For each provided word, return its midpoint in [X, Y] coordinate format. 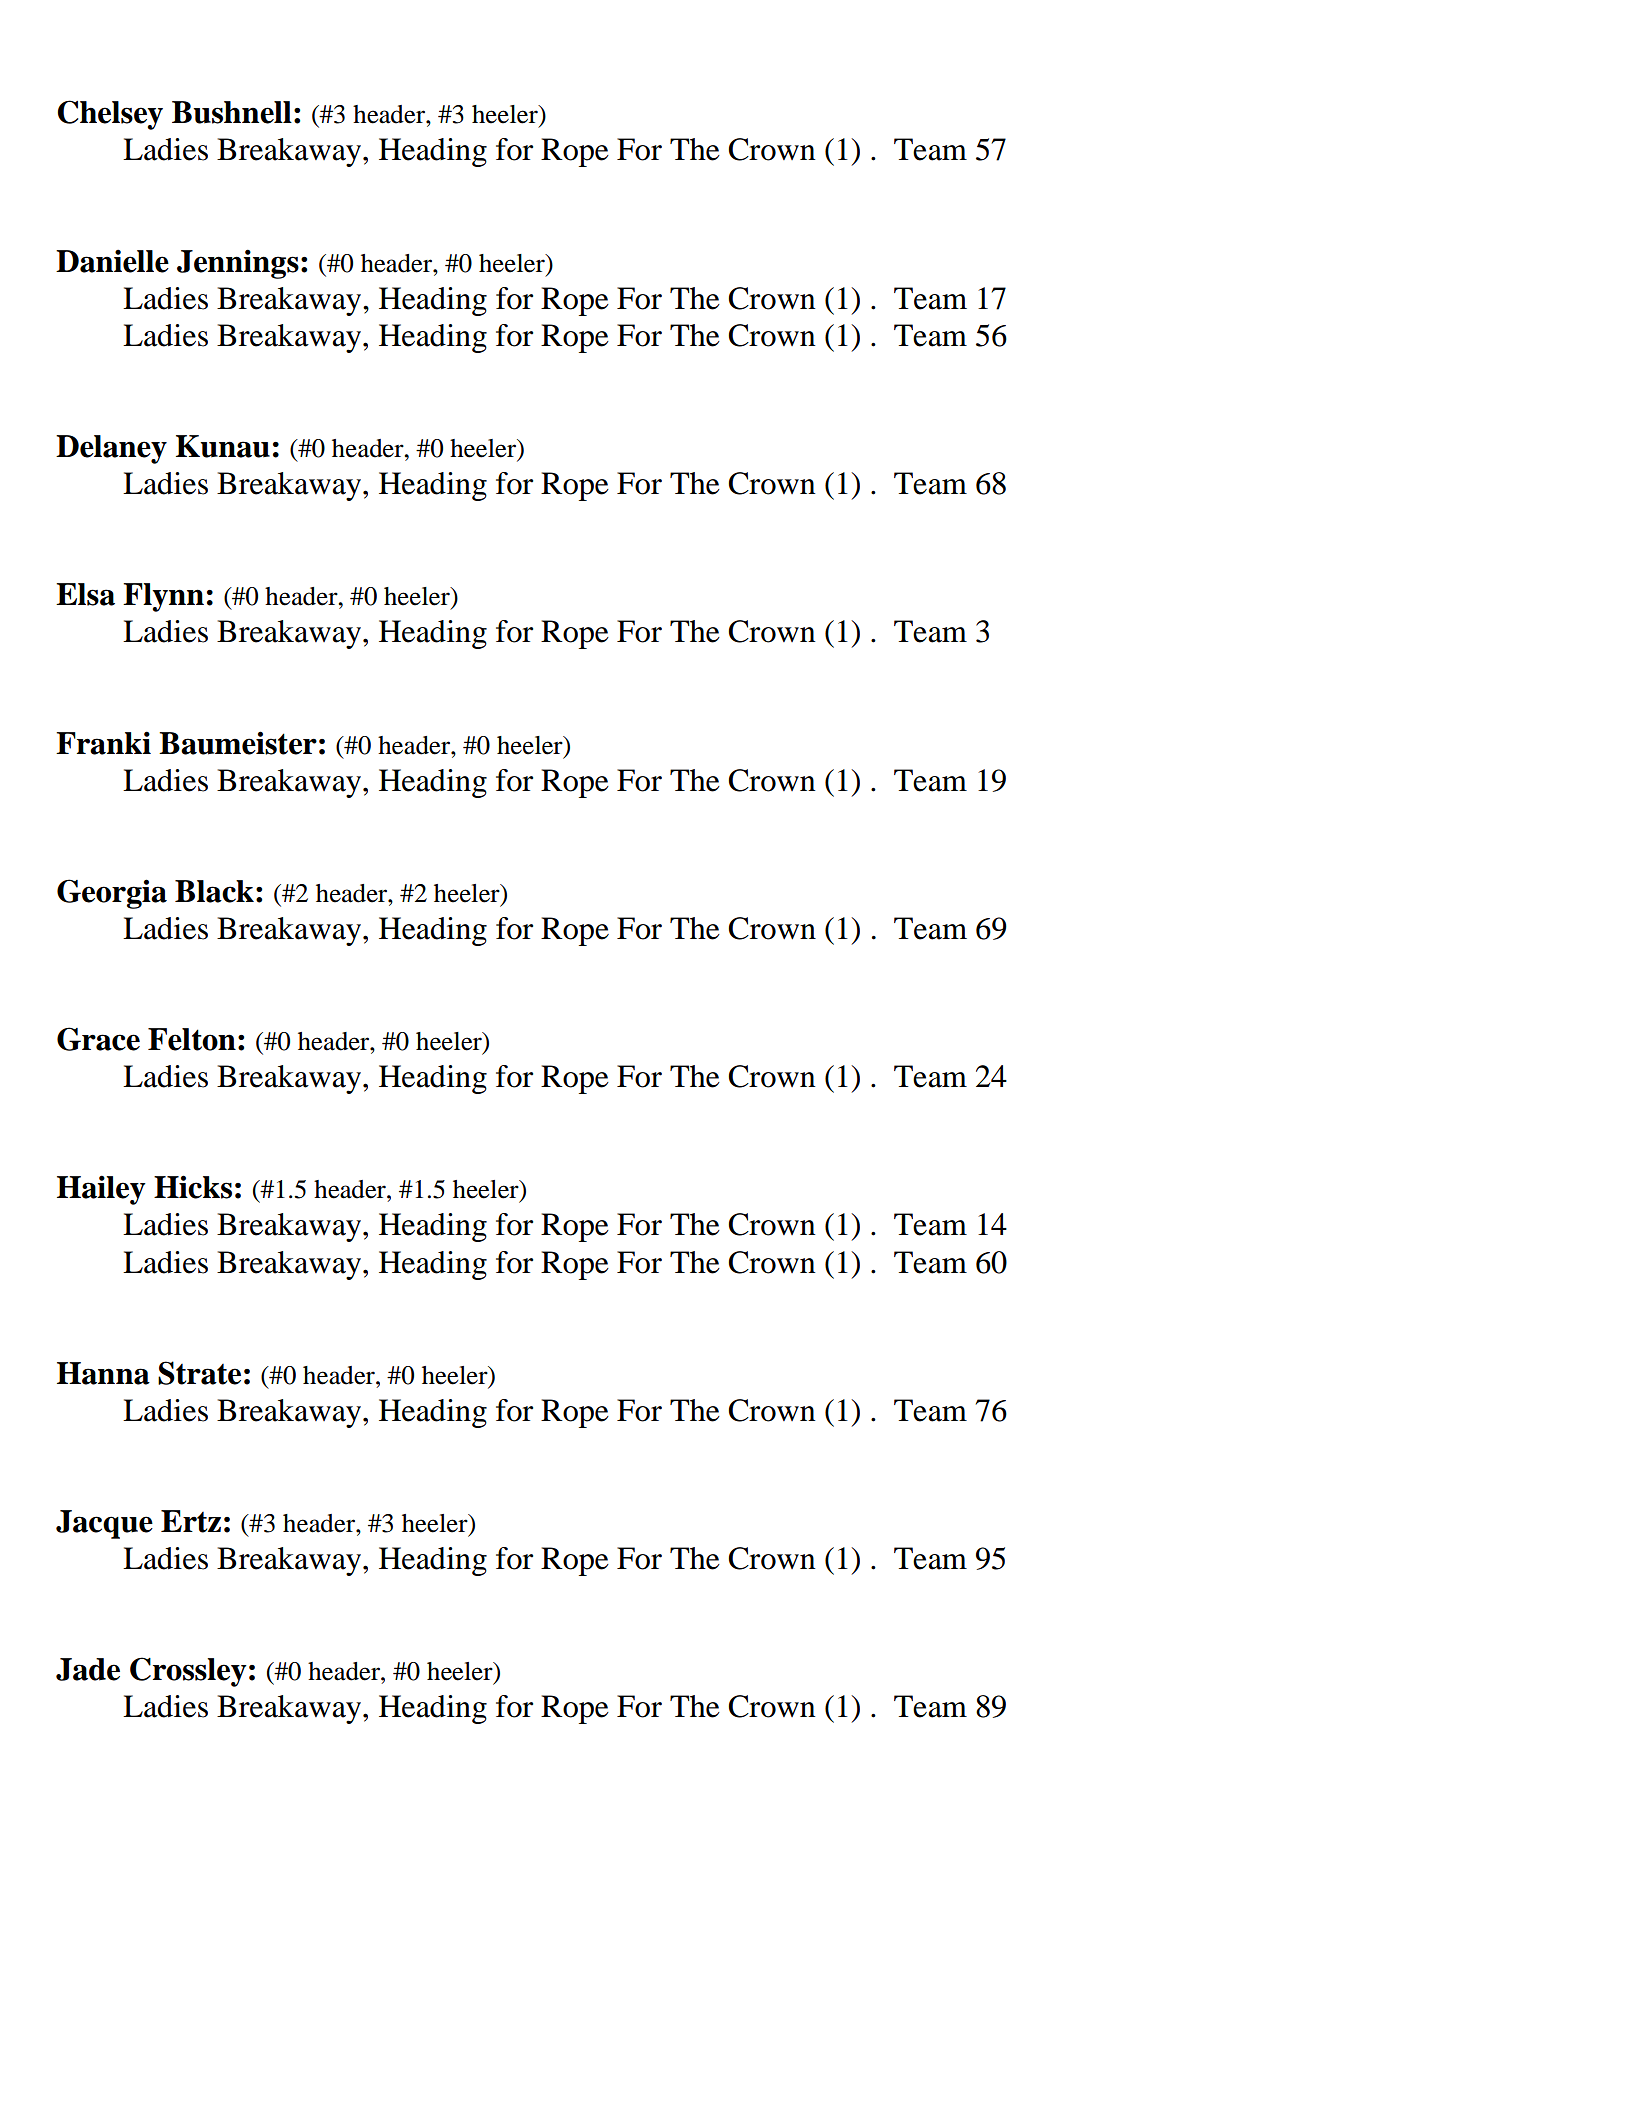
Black [214, 891]
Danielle [112, 261]
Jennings [238, 264]
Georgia [112, 894]
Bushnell [232, 112]
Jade [88, 1669]
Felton [192, 1039]
